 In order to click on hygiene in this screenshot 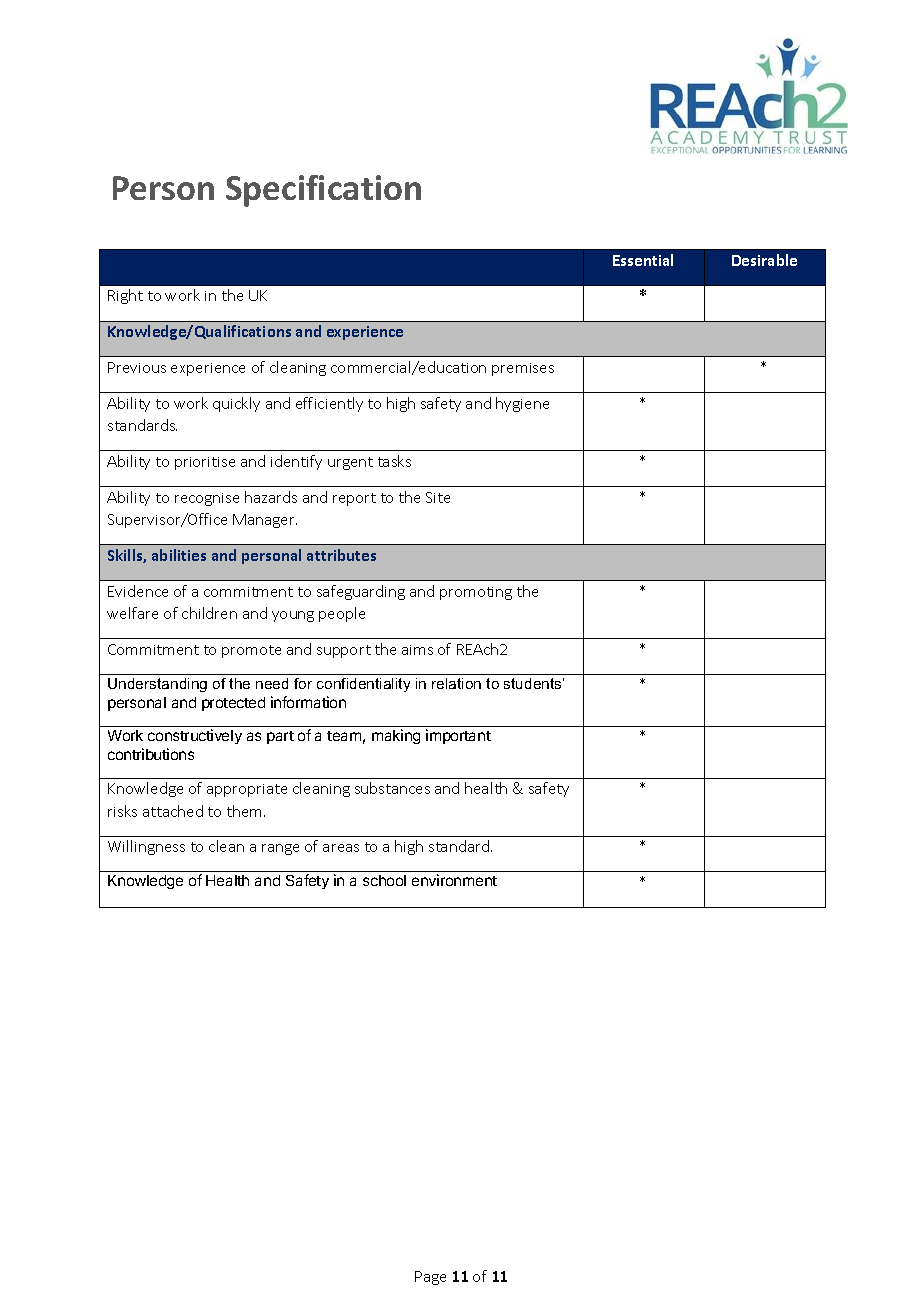, I will do `click(522, 404)`.
